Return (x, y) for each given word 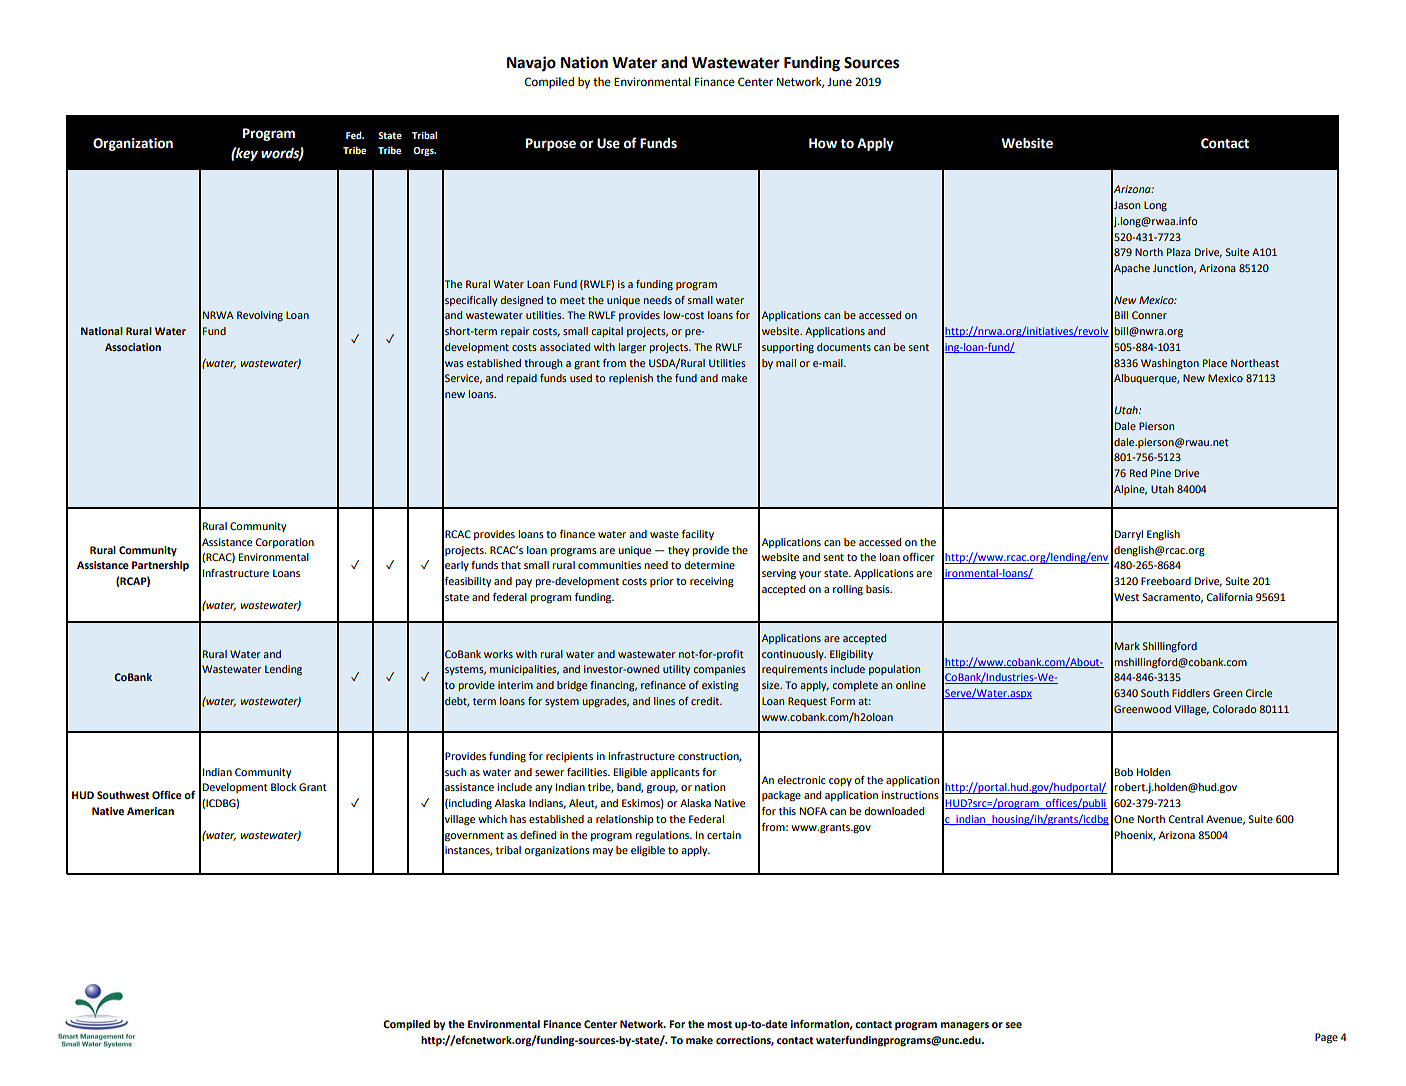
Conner (1149, 315)
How (823, 143)
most (719, 1024)
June (839, 82)
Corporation (284, 543)
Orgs (424, 151)
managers (965, 1026)
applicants (675, 773)
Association (133, 347)
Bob (1124, 772)
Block (283, 787)
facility (698, 535)
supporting (788, 348)
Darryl (1129, 535)
